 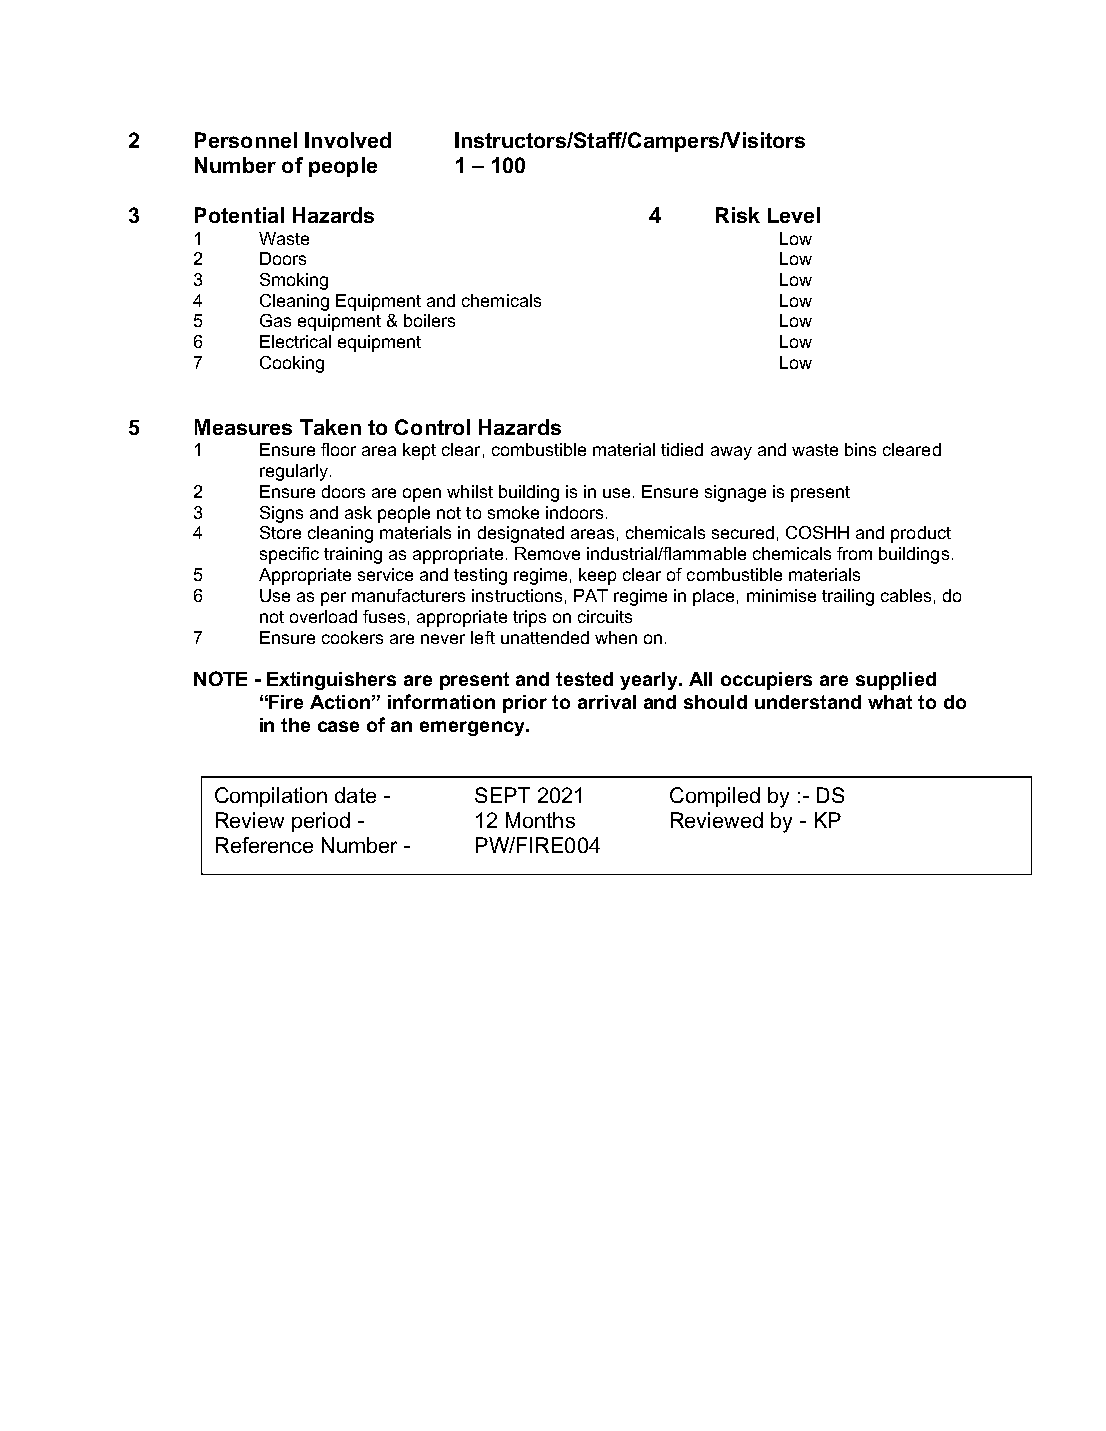 I want to click on Risk, so click(x=738, y=215).
